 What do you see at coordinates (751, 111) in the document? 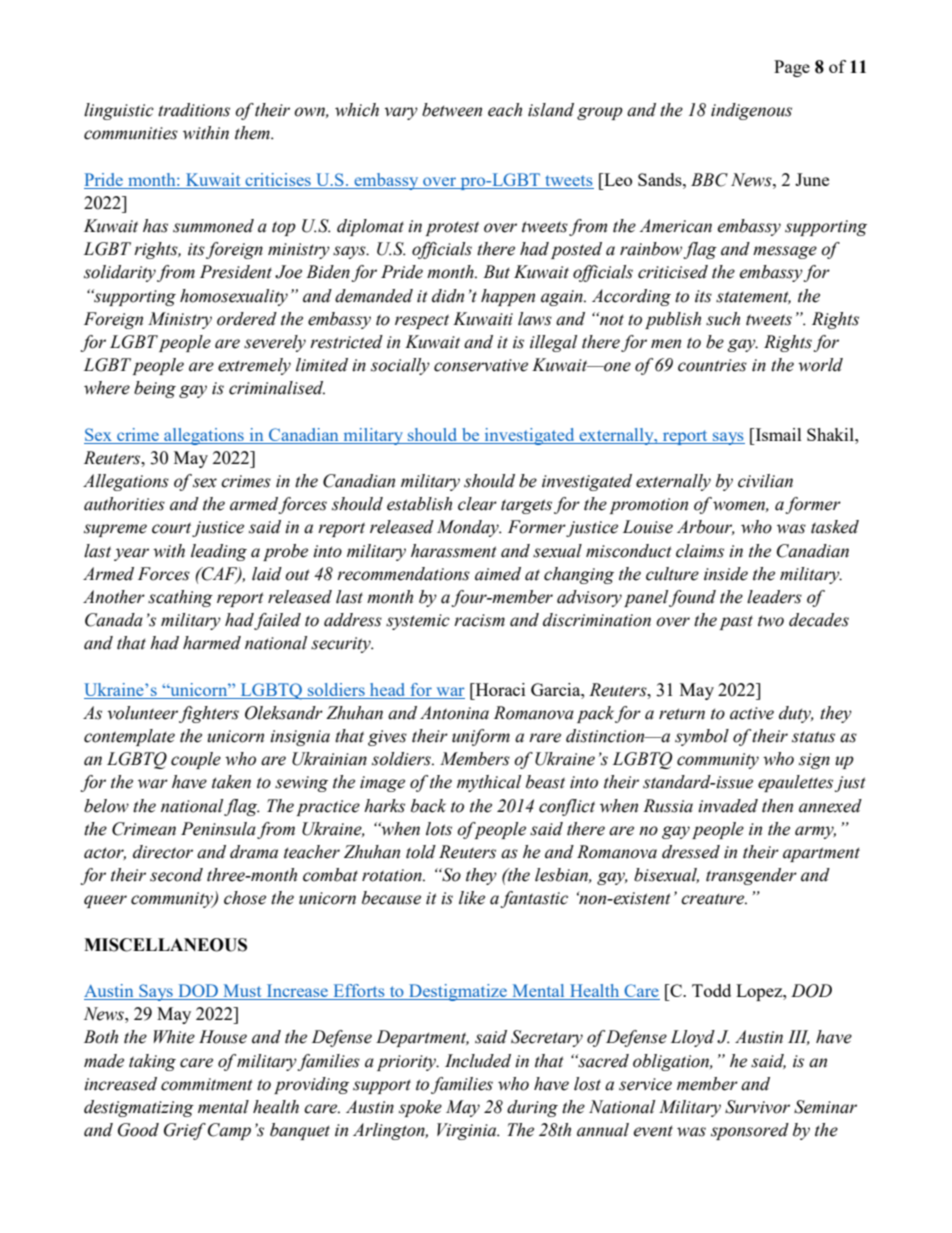
I see `indigenous` at bounding box center [751, 111].
